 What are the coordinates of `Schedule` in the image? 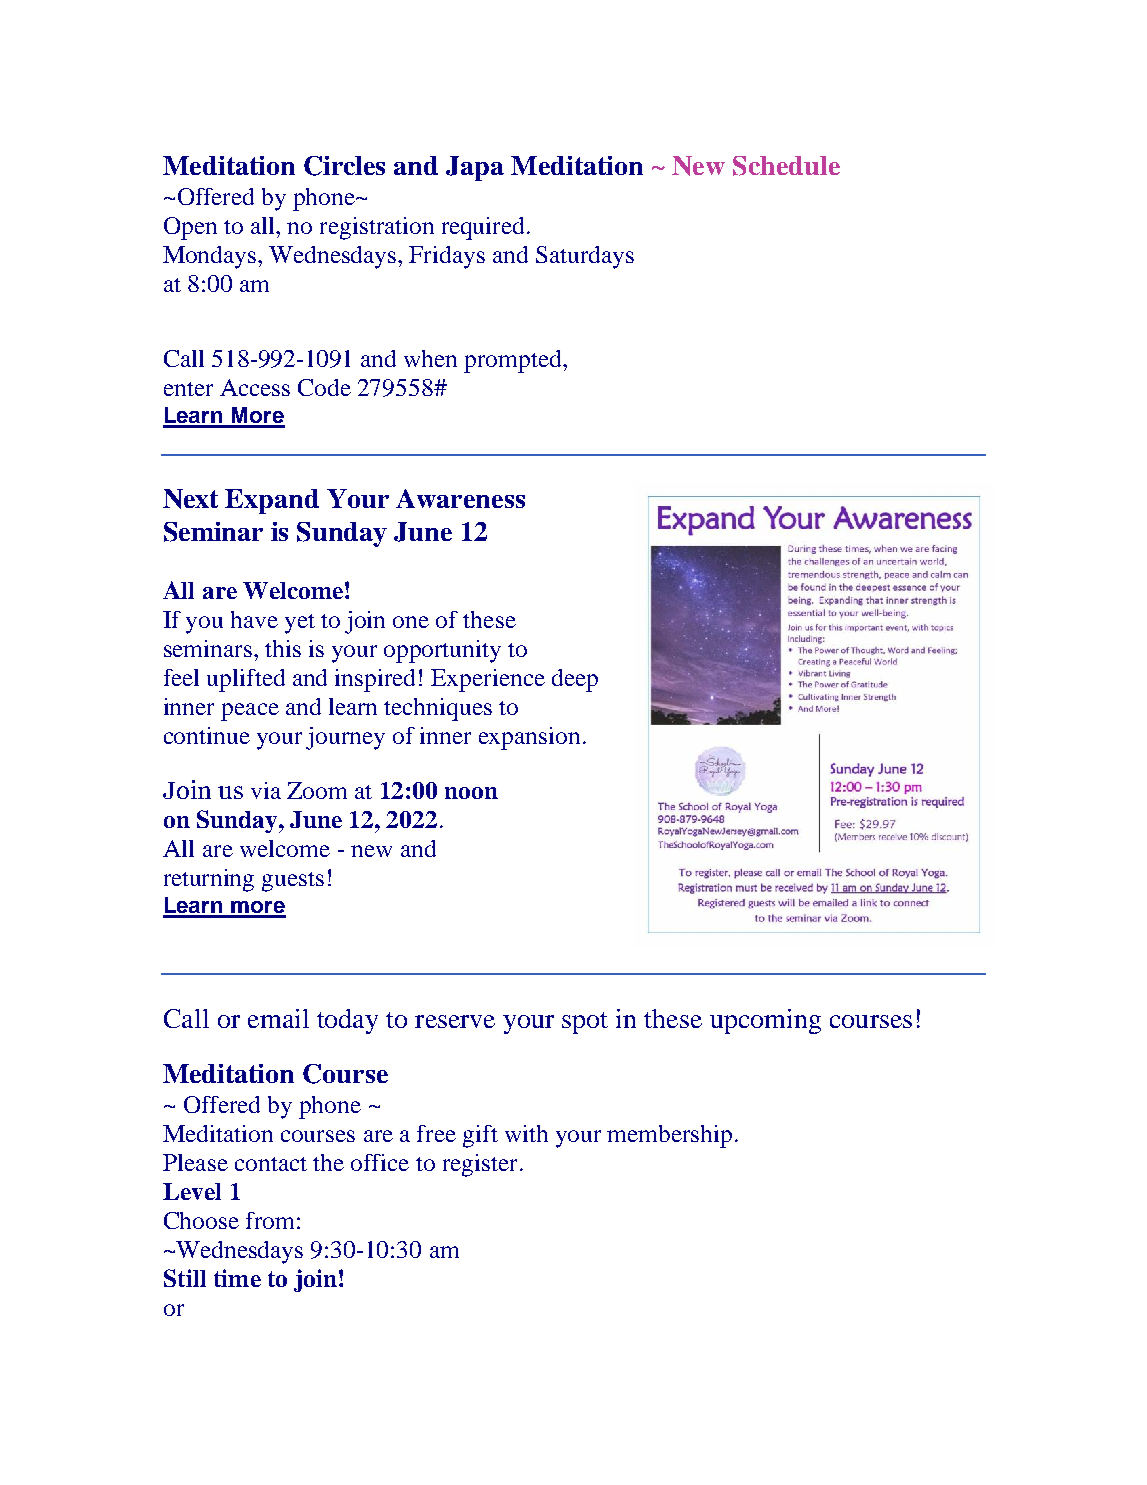 It's located at (786, 166).
